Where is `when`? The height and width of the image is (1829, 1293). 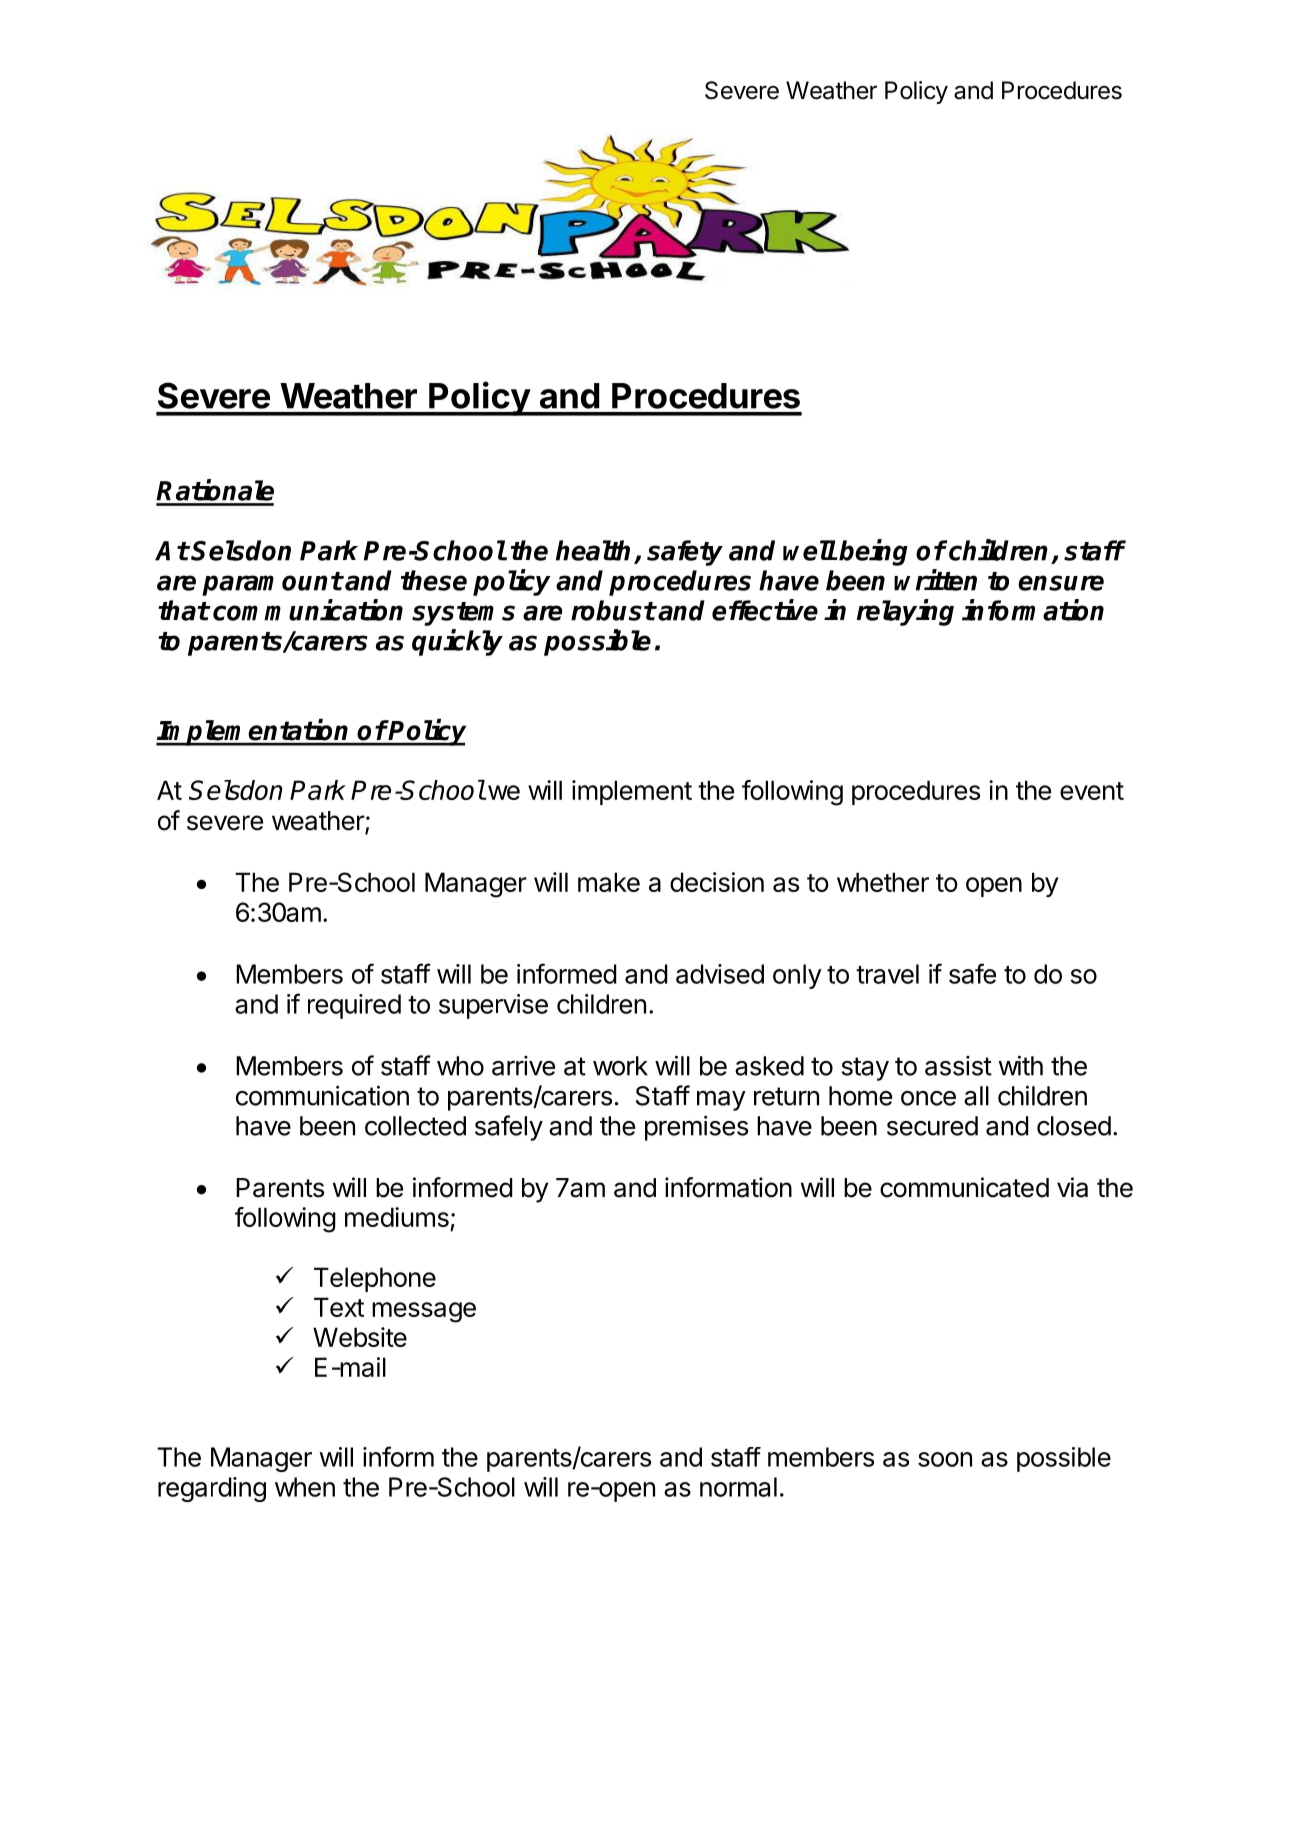 when is located at coordinates (305, 1487).
